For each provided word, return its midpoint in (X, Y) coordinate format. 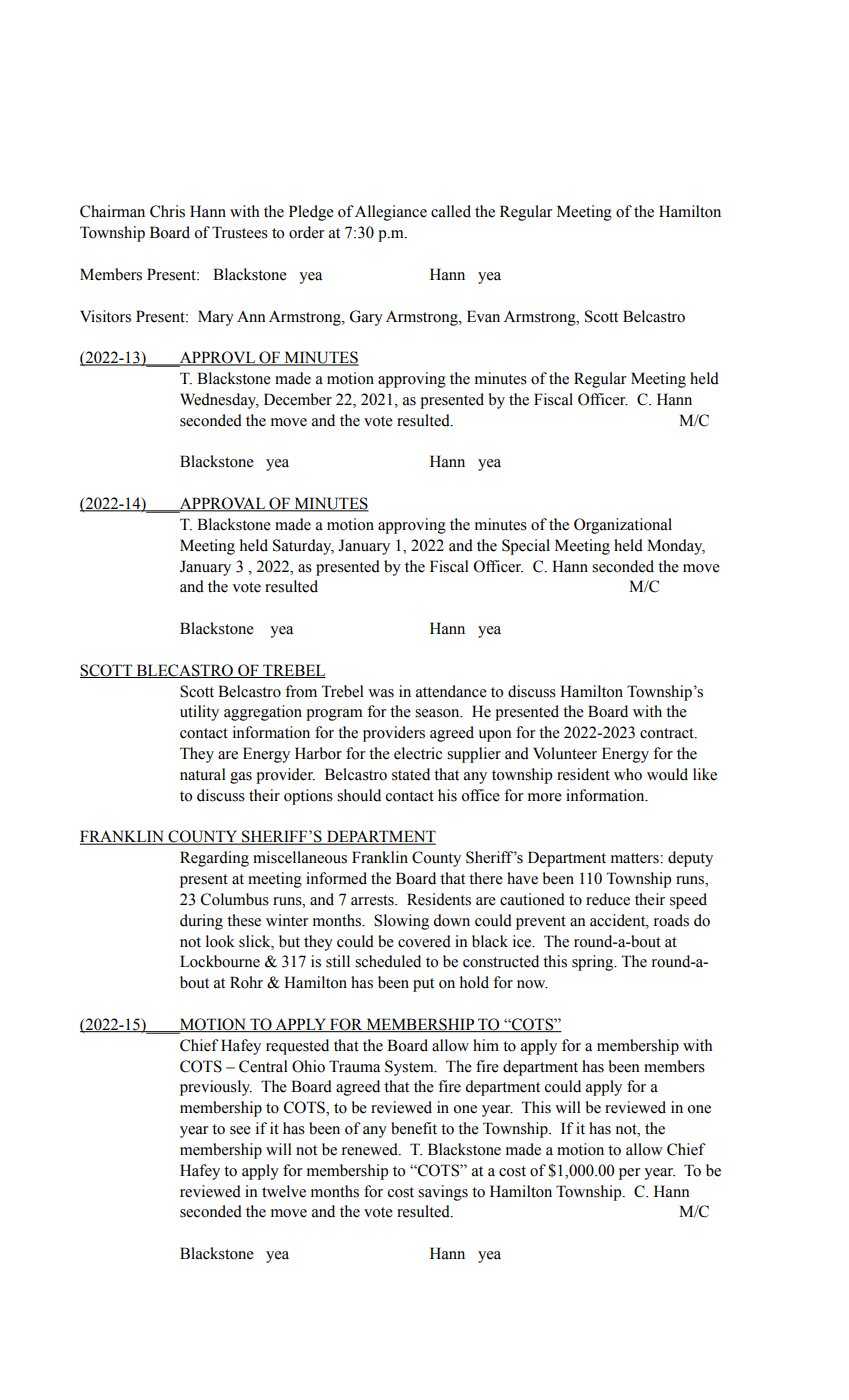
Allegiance (391, 213)
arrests (373, 900)
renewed (371, 1149)
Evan (483, 316)
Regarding (214, 859)
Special (526, 547)
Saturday (303, 547)
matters (636, 858)
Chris (167, 211)
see (240, 1130)
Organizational (623, 526)
